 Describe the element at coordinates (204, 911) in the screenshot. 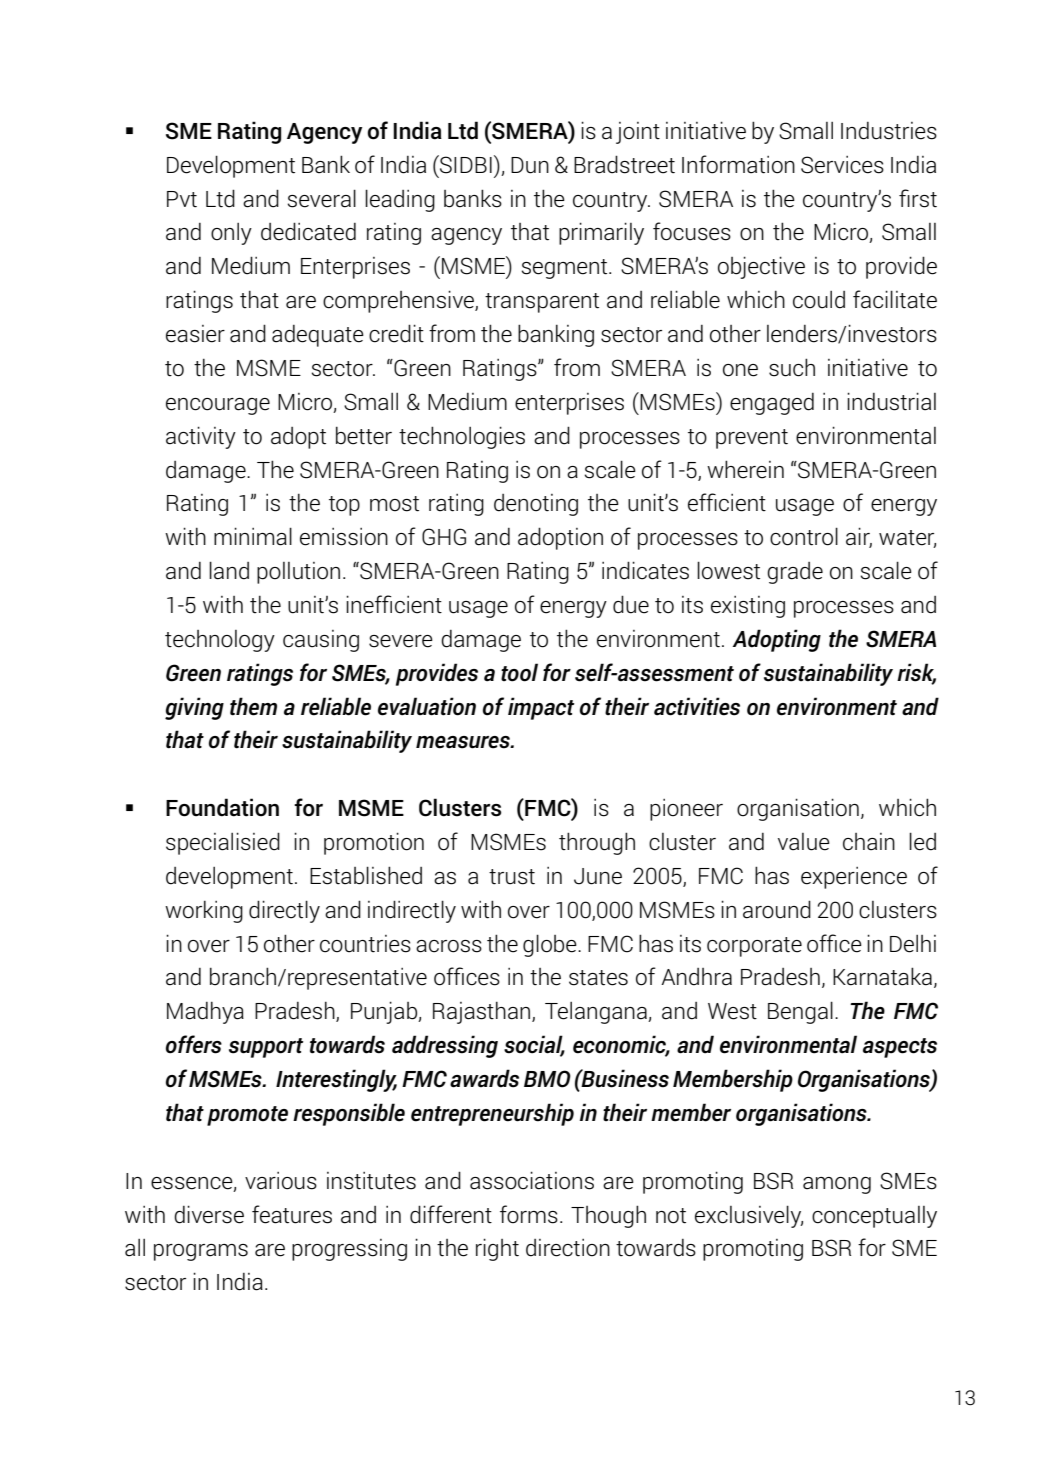

I see `working` at that location.
